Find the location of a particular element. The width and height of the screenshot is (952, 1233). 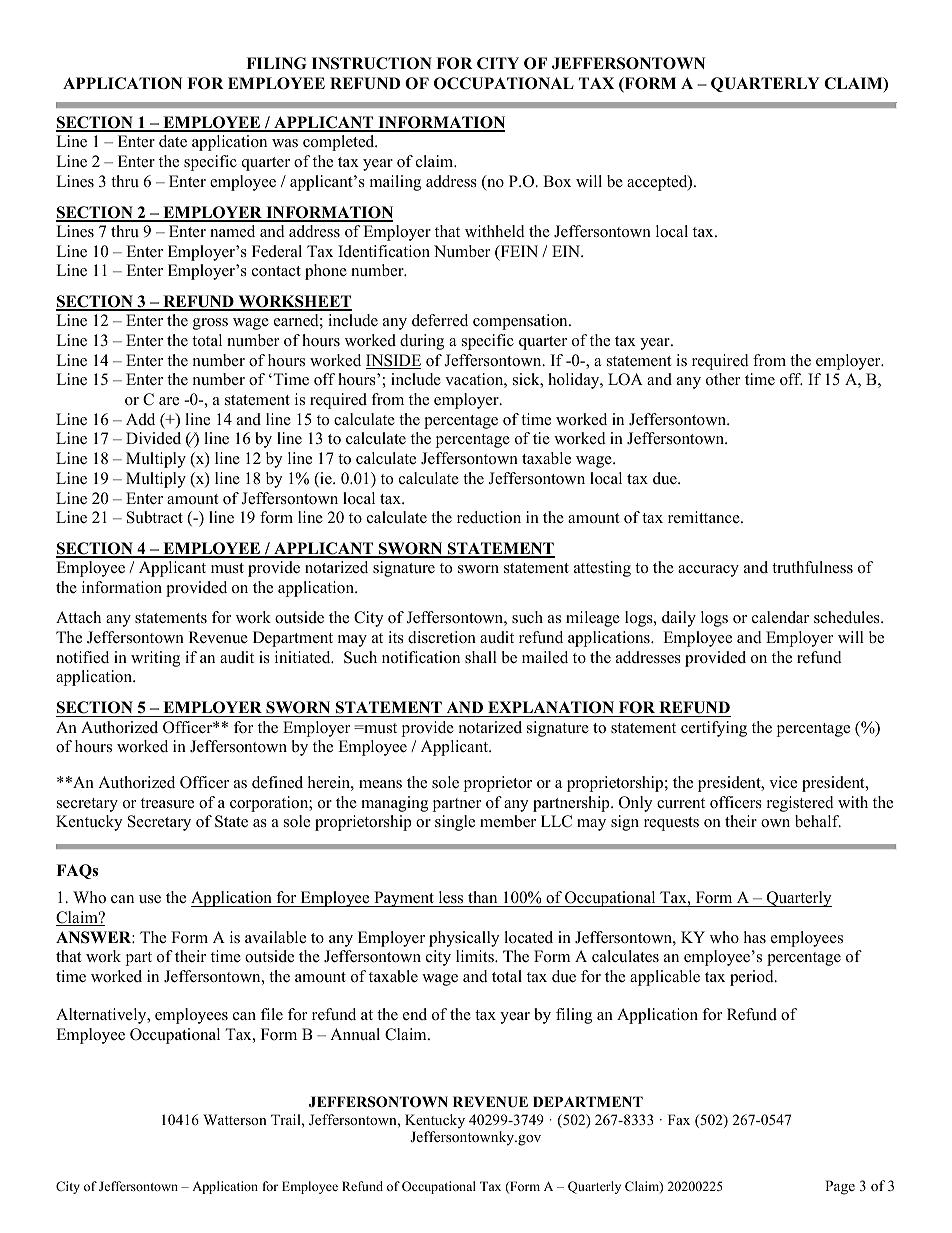

INSTRUCTION is located at coordinates (372, 63).
